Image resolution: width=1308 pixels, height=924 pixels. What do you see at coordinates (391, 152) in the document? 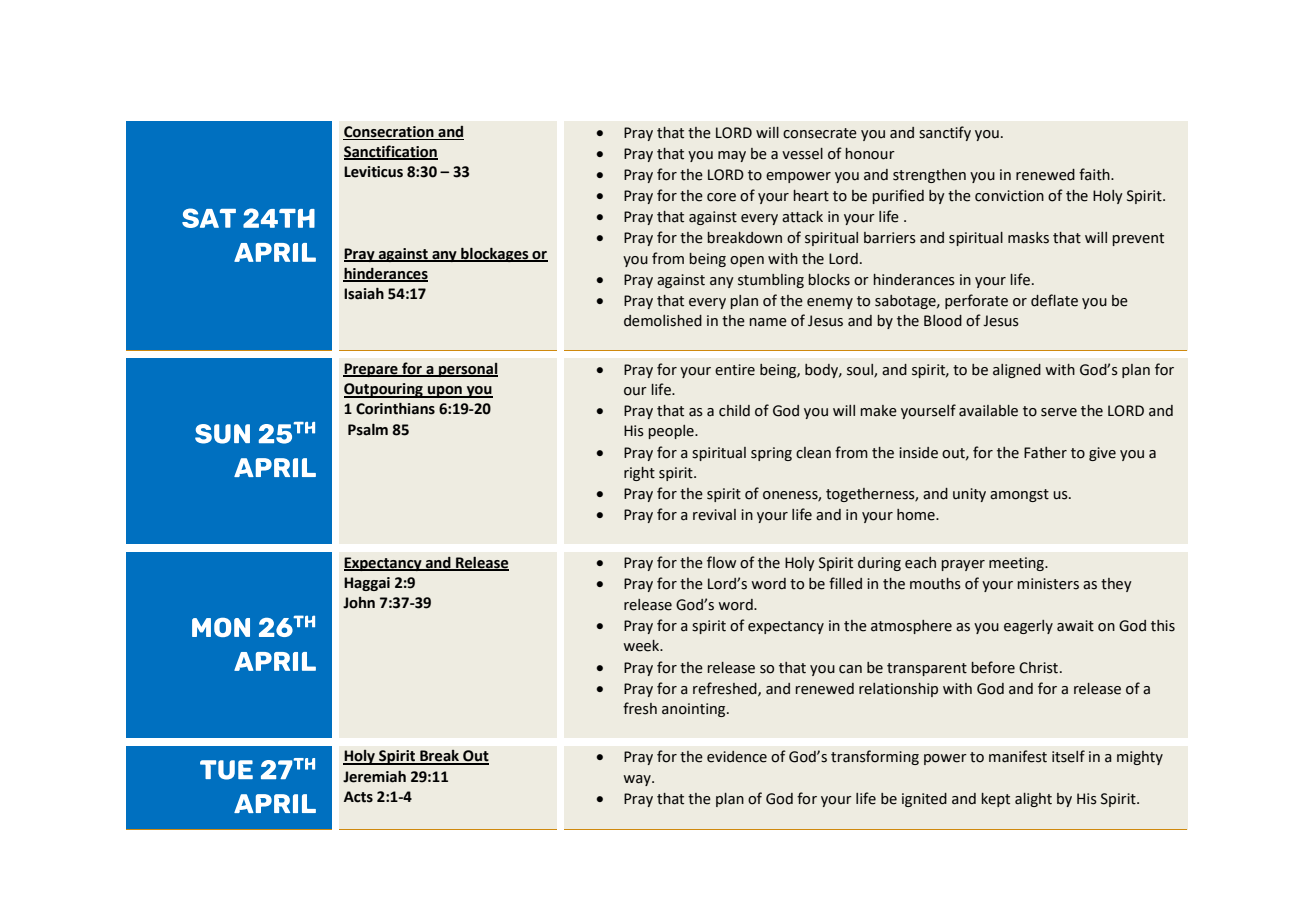
I see `Sanctification` at bounding box center [391, 152].
